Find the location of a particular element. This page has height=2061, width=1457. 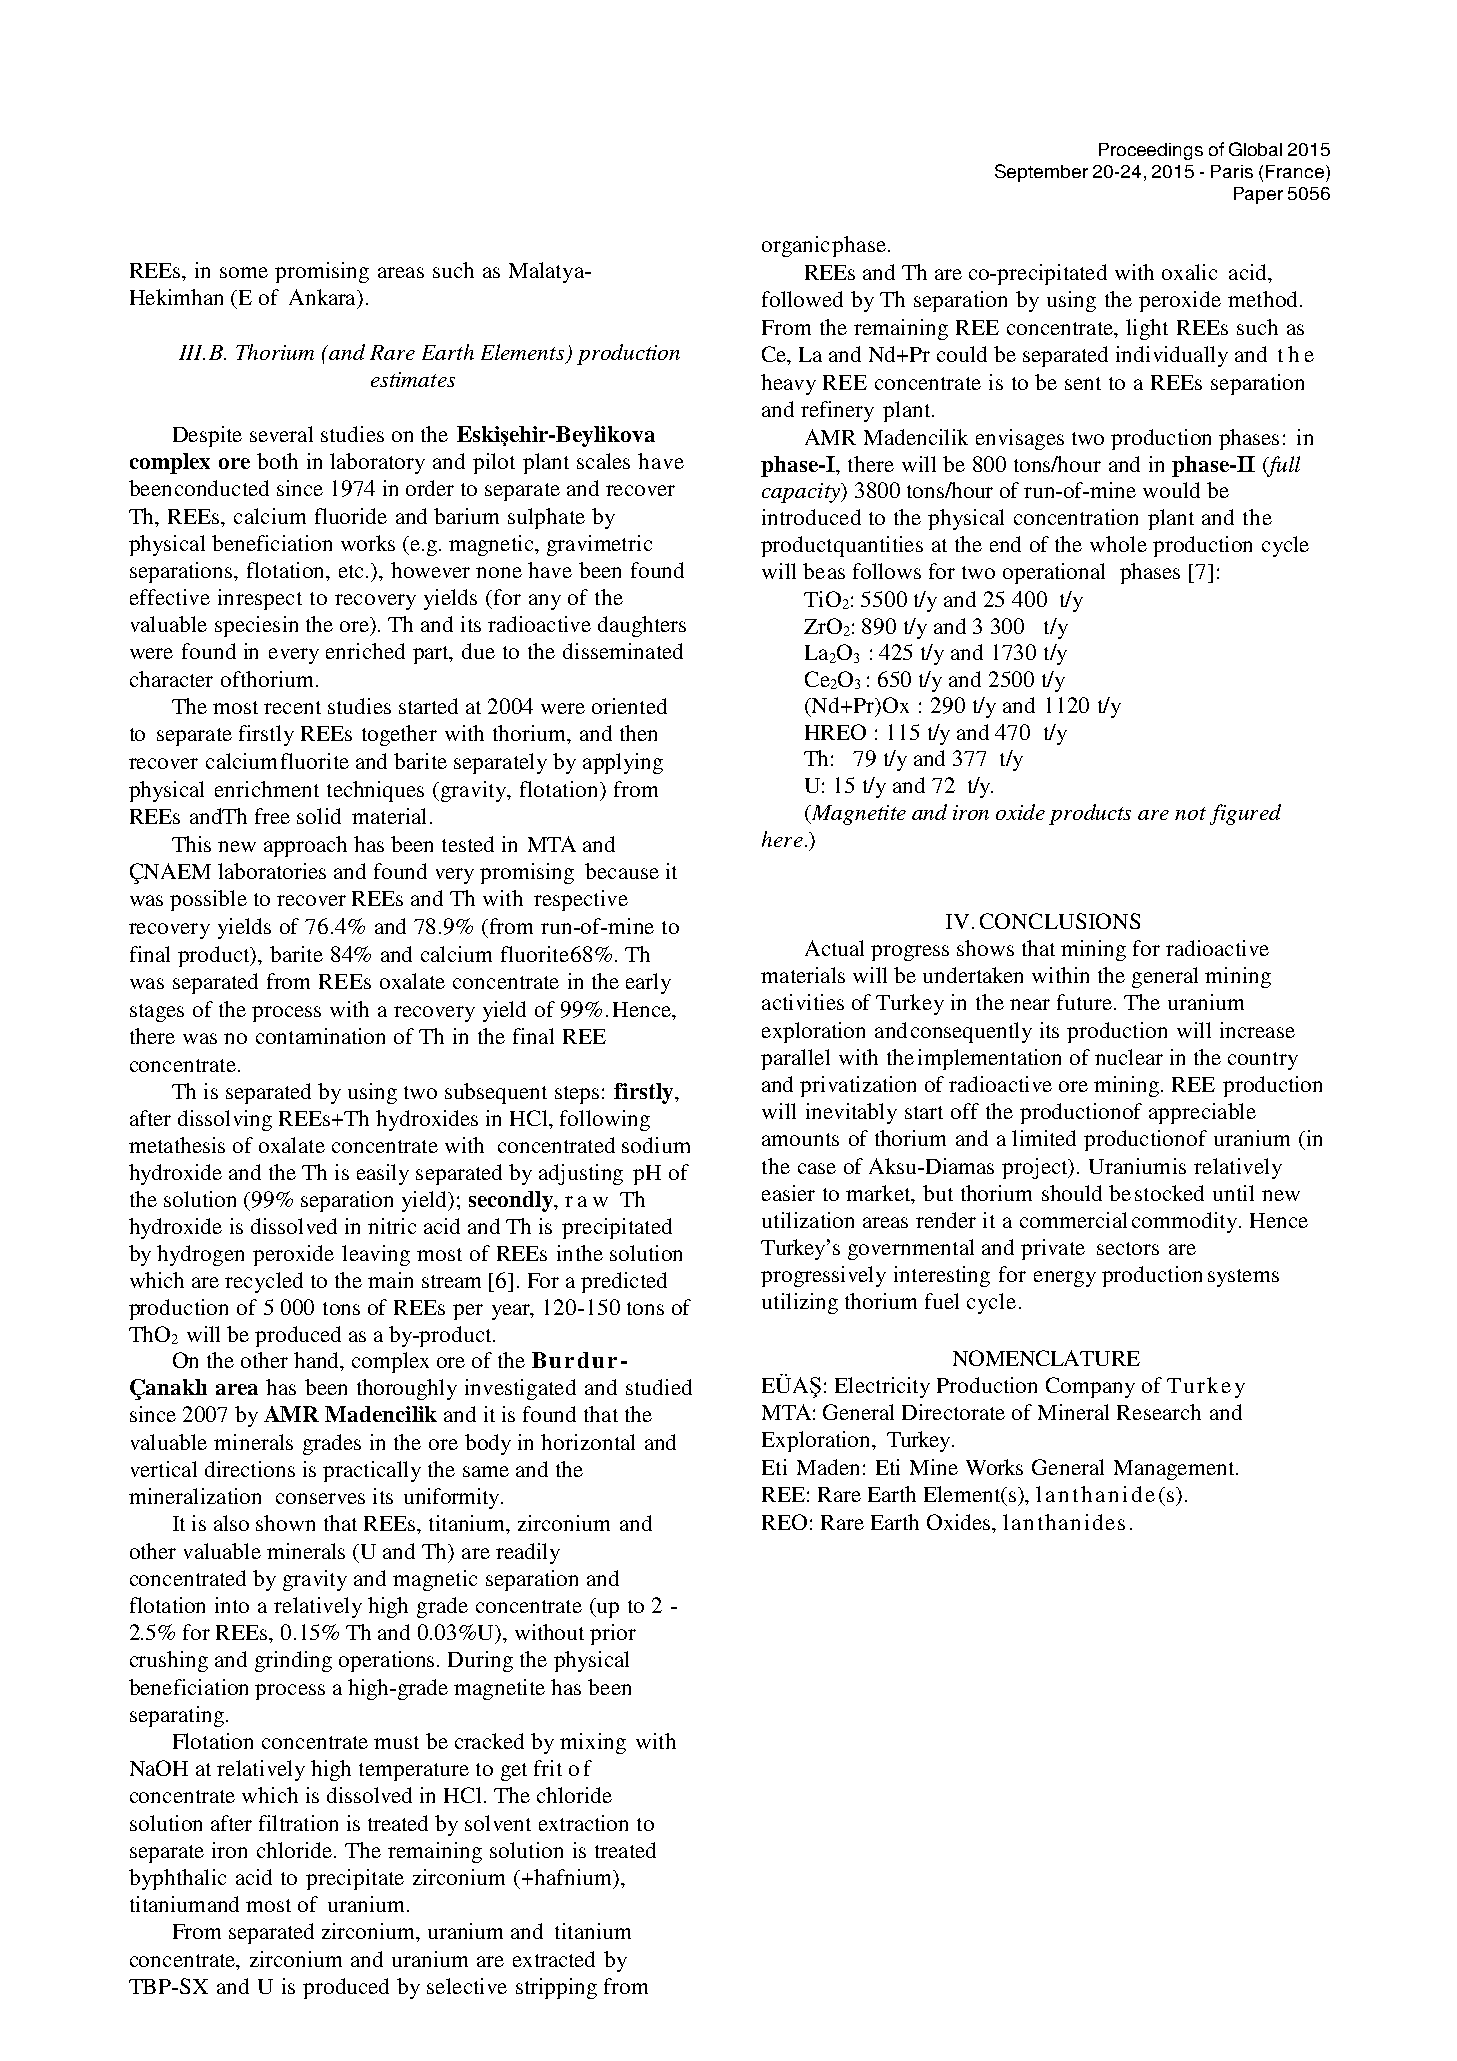

some is located at coordinates (244, 272).
